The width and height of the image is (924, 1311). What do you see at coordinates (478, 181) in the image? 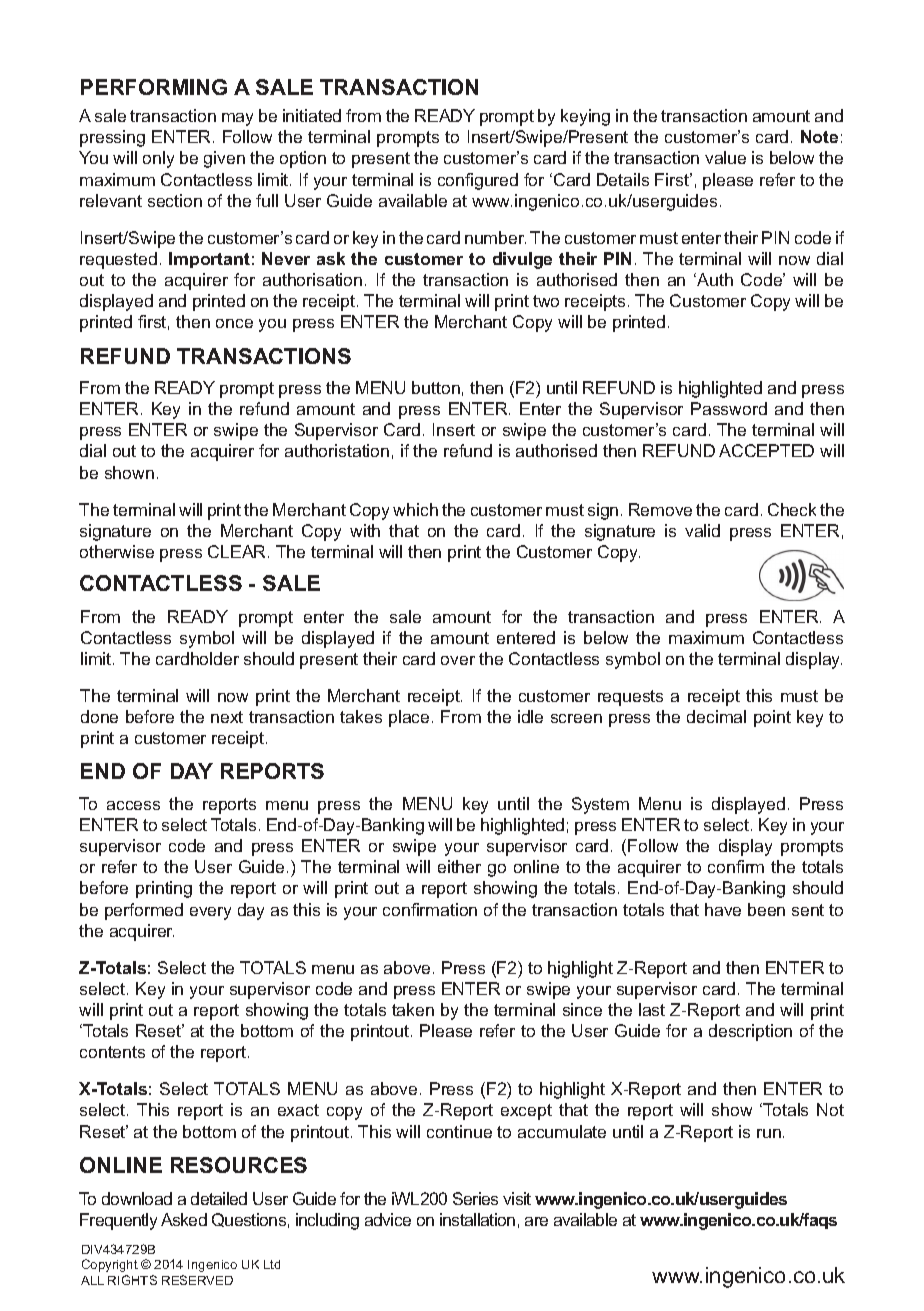
I see `configured` at bounding box center [478, 181].
